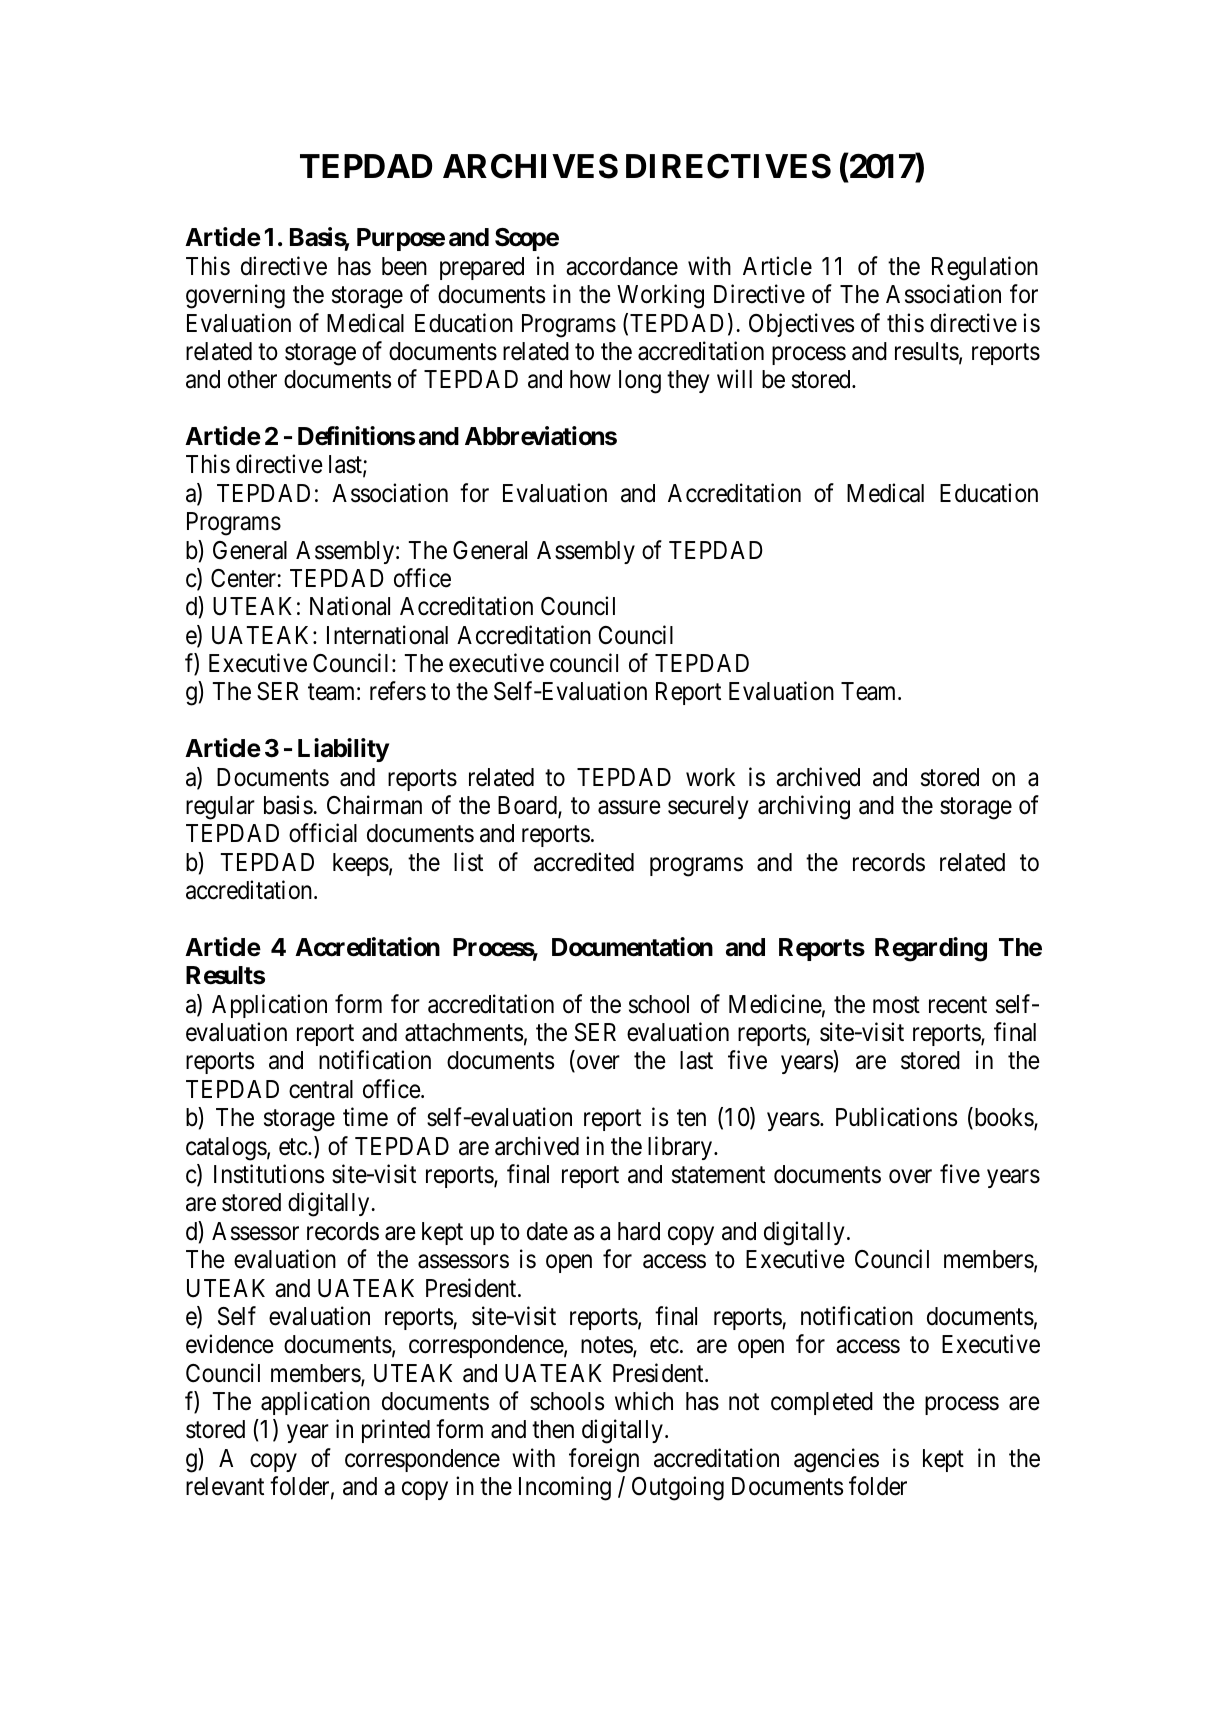 This screenshot has height=1732, width=1224. What do you see at coordinates (584, 862) in the screenshot?
I see `accredited` at bounding box center [584, 862].
